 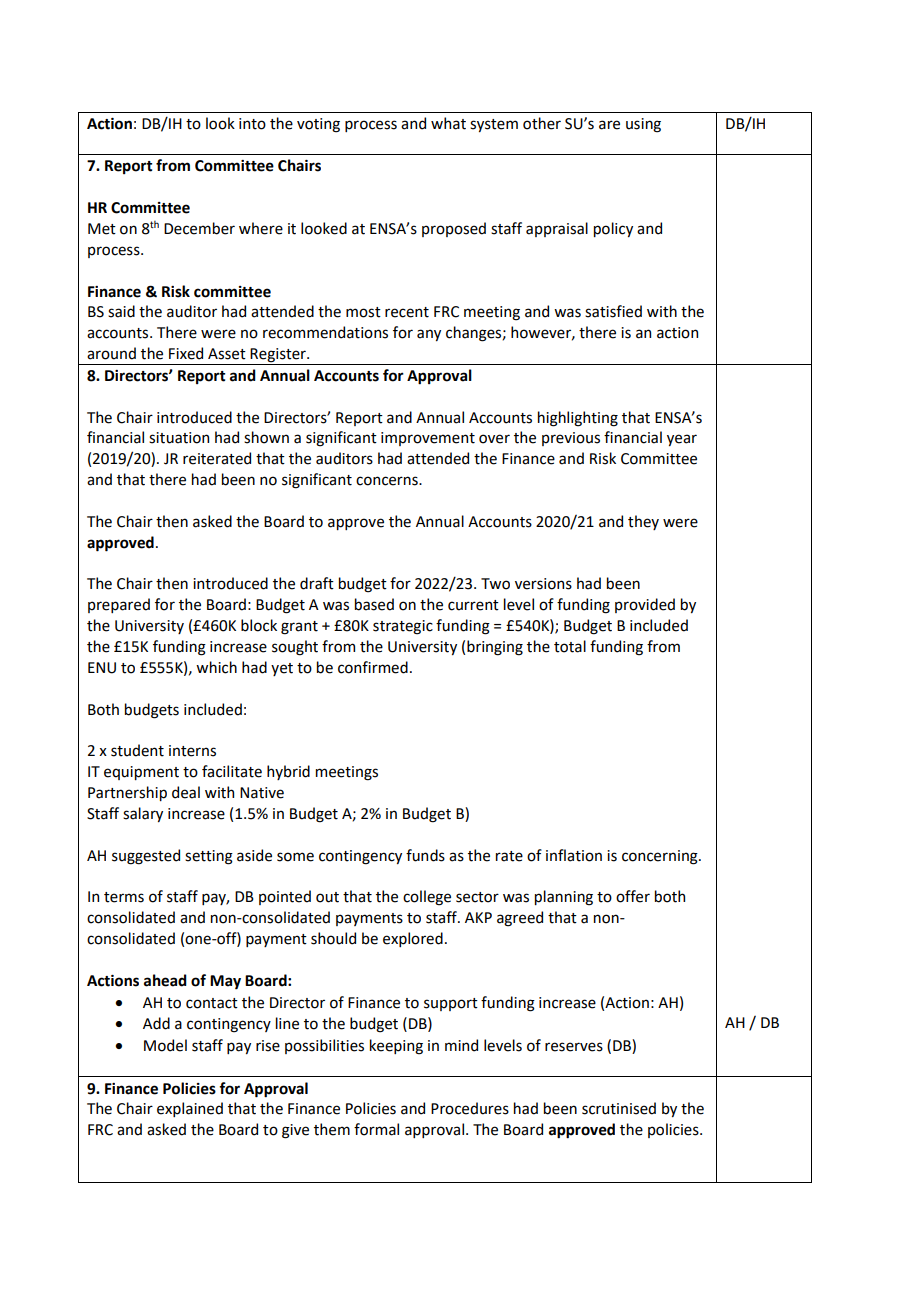 What do you see at coordinates (190, 1109) in the screenshot?
I see `explained` at bounding box center [190, 1109].
